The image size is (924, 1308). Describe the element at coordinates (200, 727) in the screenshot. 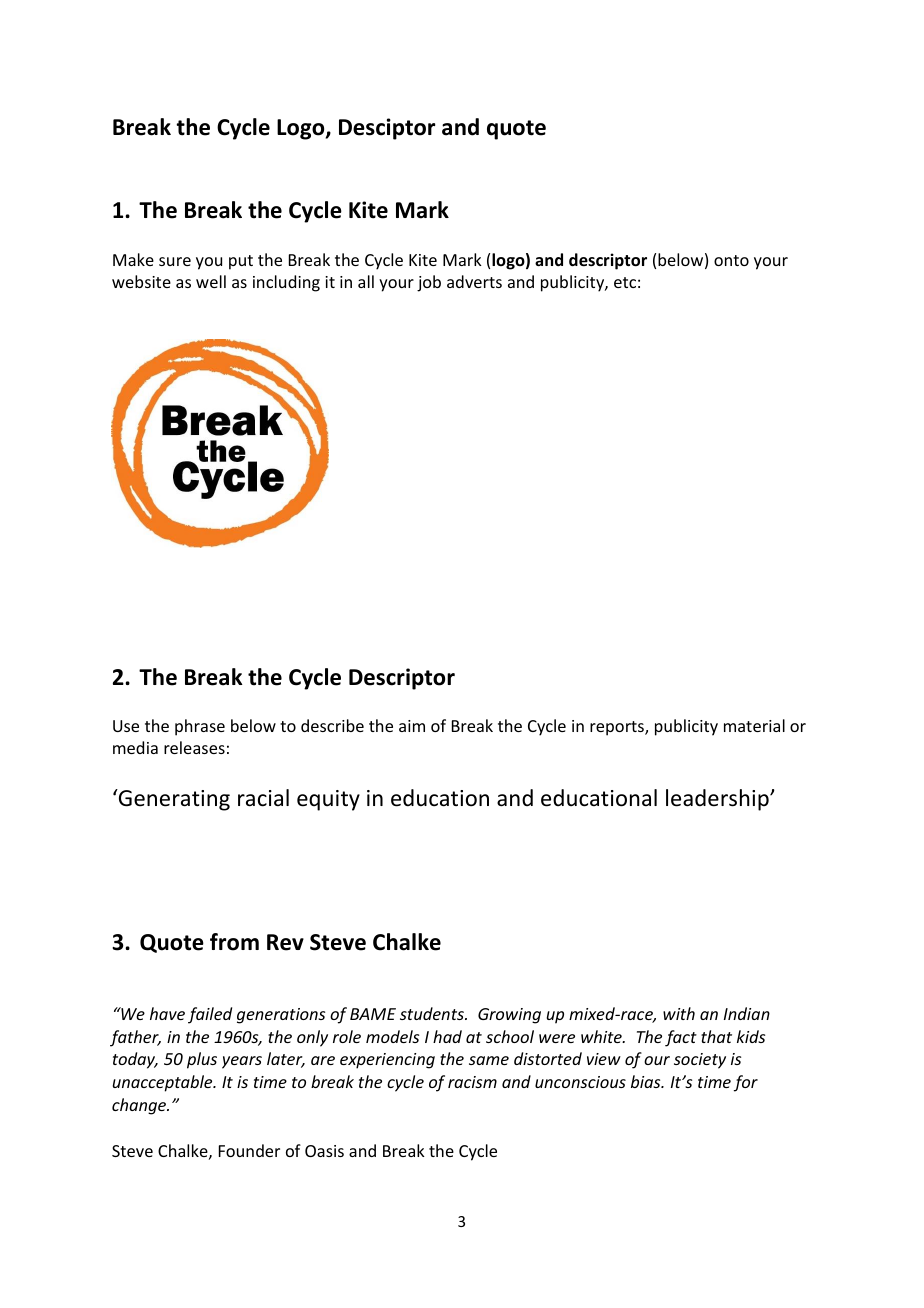

I see `phrase` at that location.
